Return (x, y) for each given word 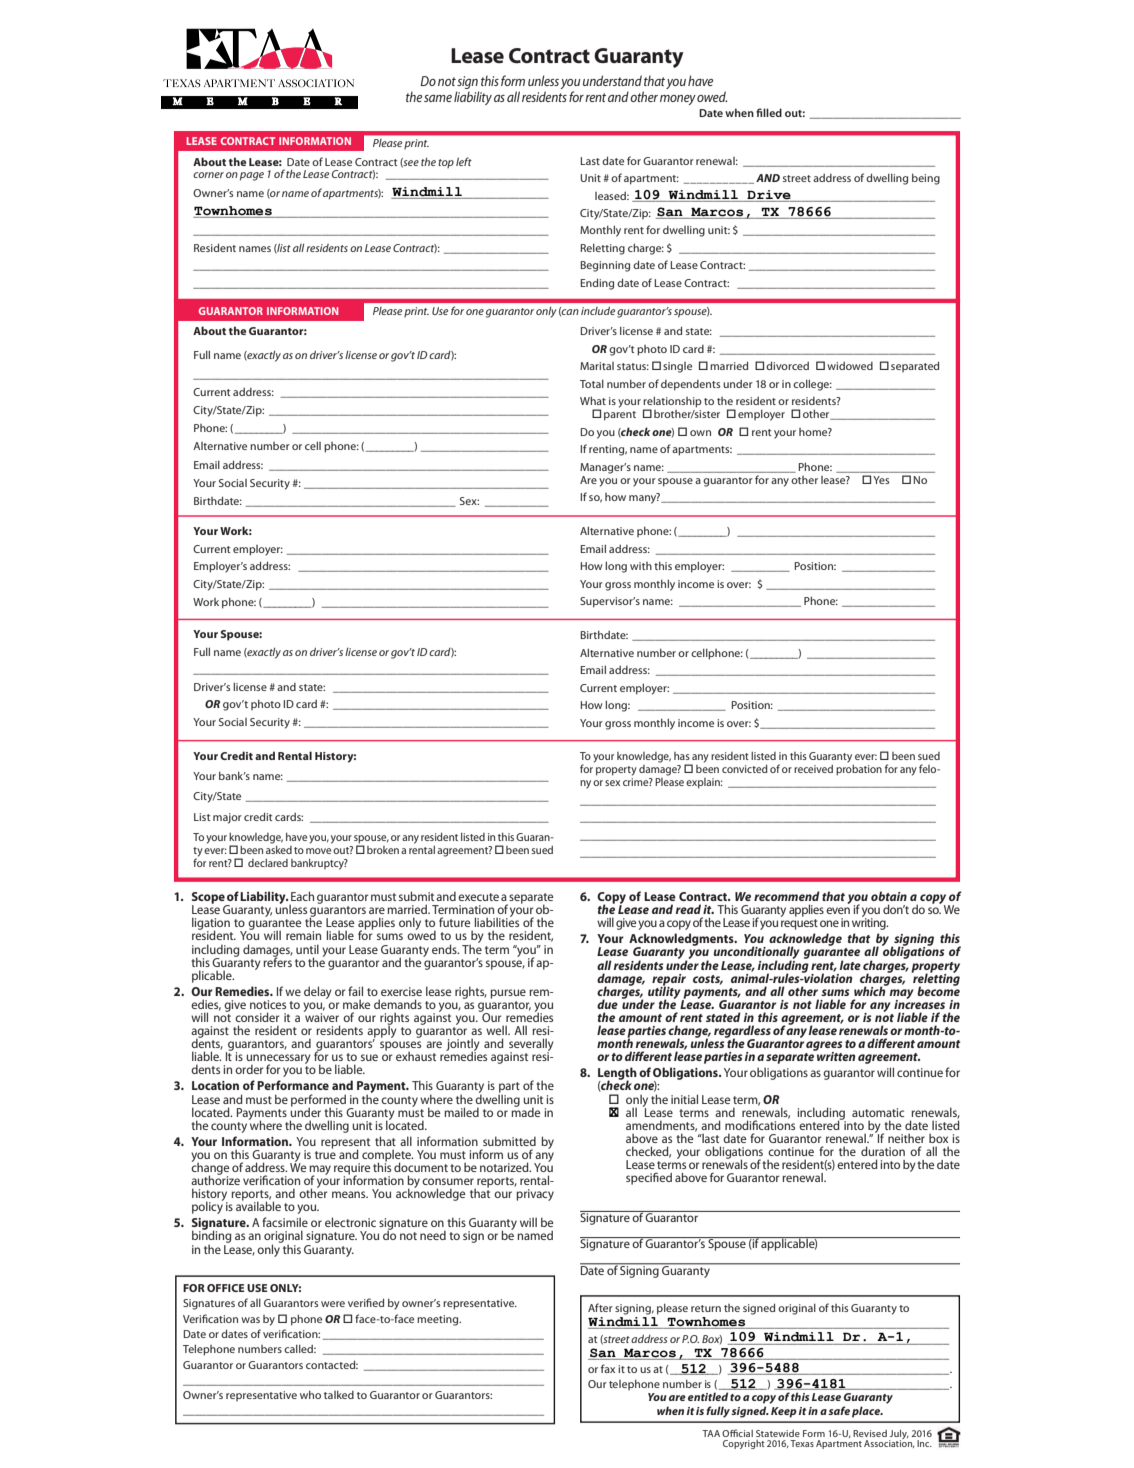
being (926, 179)
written (835, 1055)
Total (592, 383)
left (464, 161)
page (252, 176)
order (249, 1069)
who (310, 1394)
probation (859, 769)
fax (608, 1368)
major (227, 818)
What (593, 400)
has (682, 756)
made (526, 1111)
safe (839, 1410)
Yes (881, 480)
